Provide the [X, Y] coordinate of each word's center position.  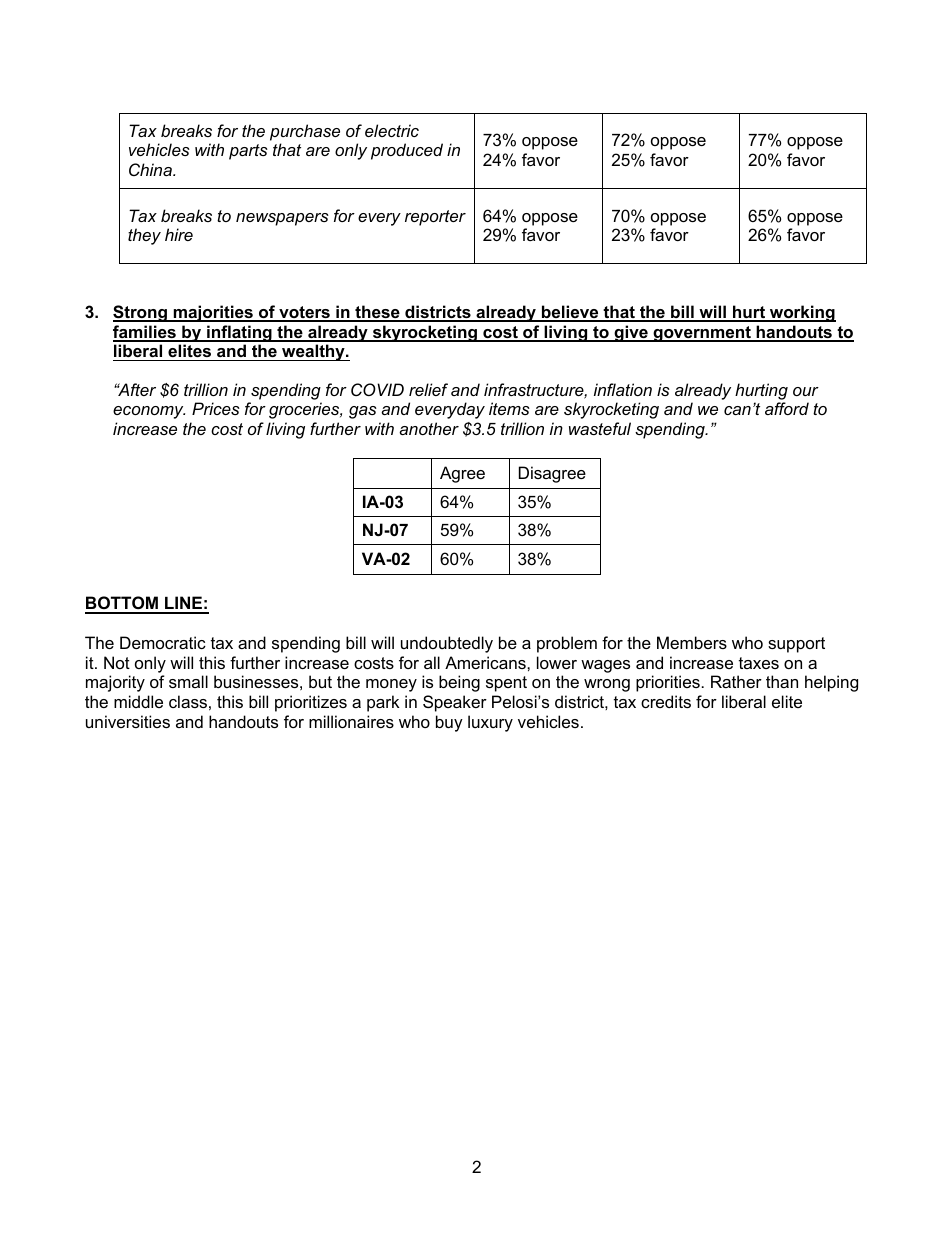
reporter [435, 218]
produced [407, 151]
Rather [736, 681]
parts [248, 152]
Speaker [455, 703]
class [188, 701]
